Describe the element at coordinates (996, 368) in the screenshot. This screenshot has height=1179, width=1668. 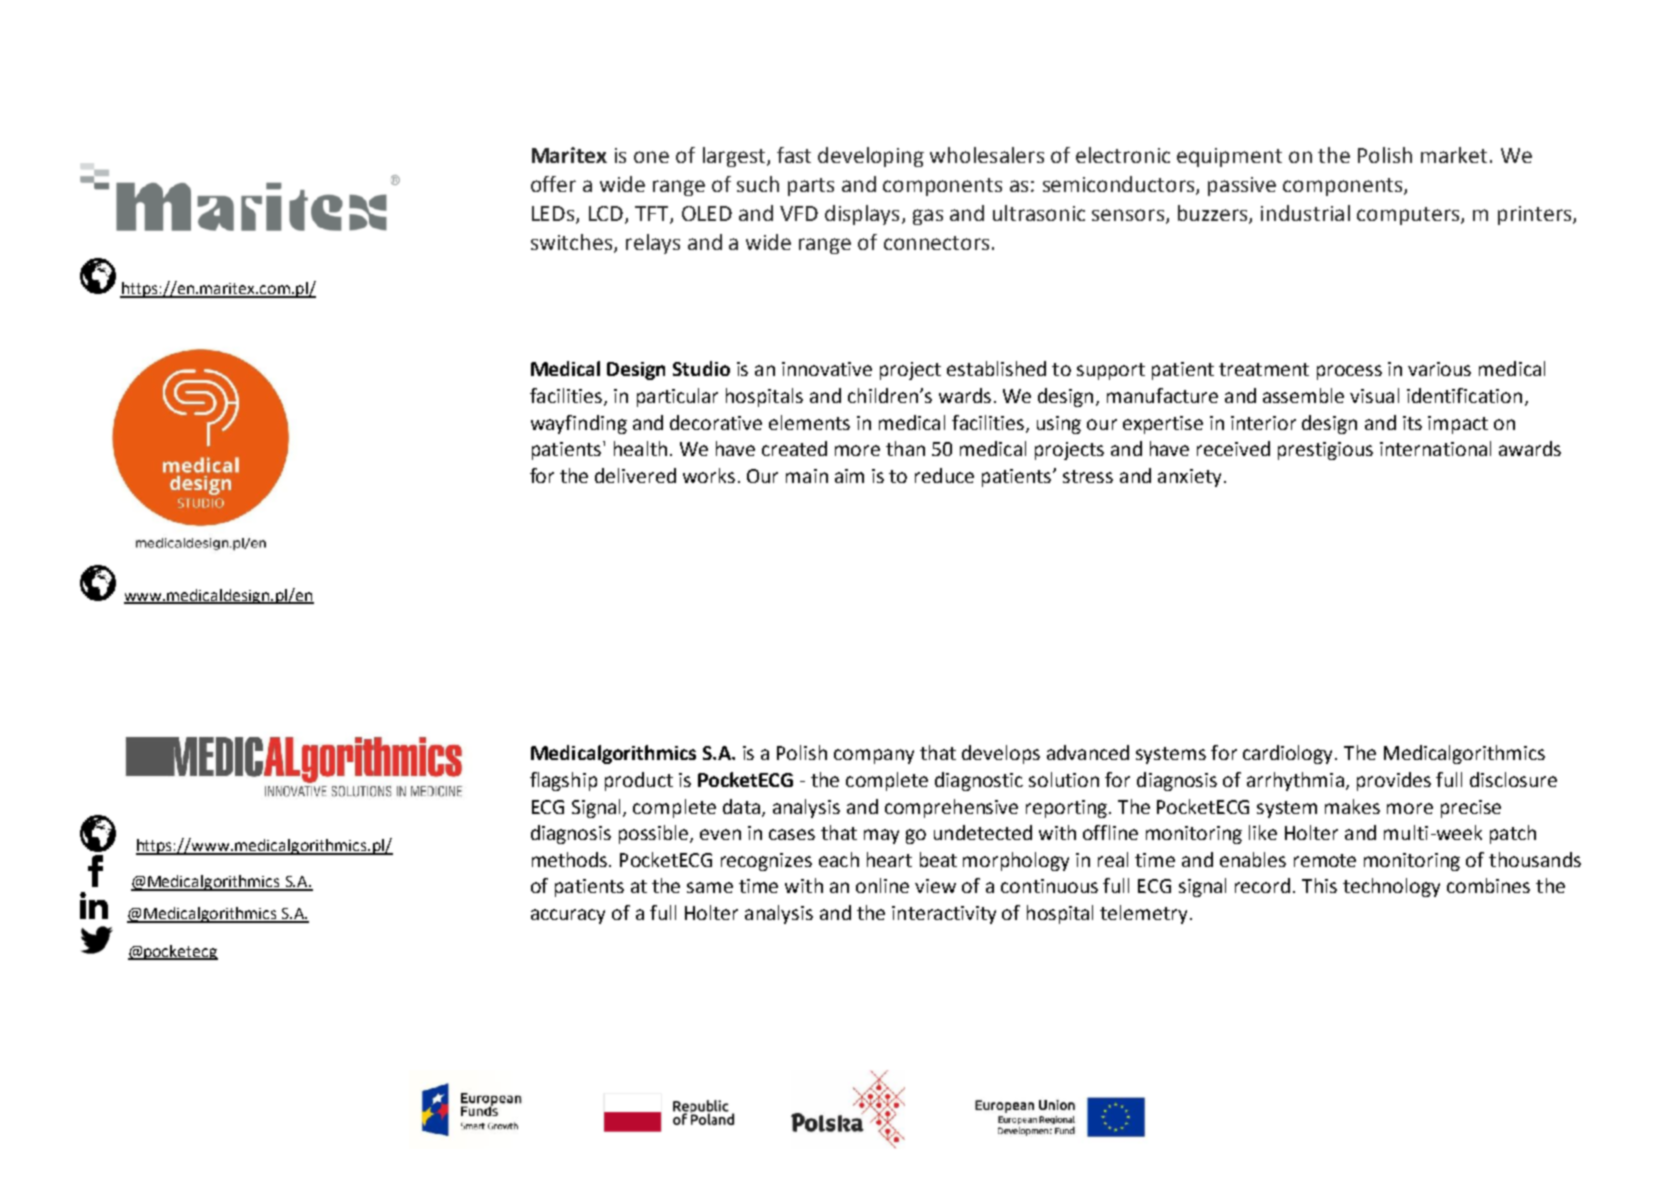
I see `established` at that location.
